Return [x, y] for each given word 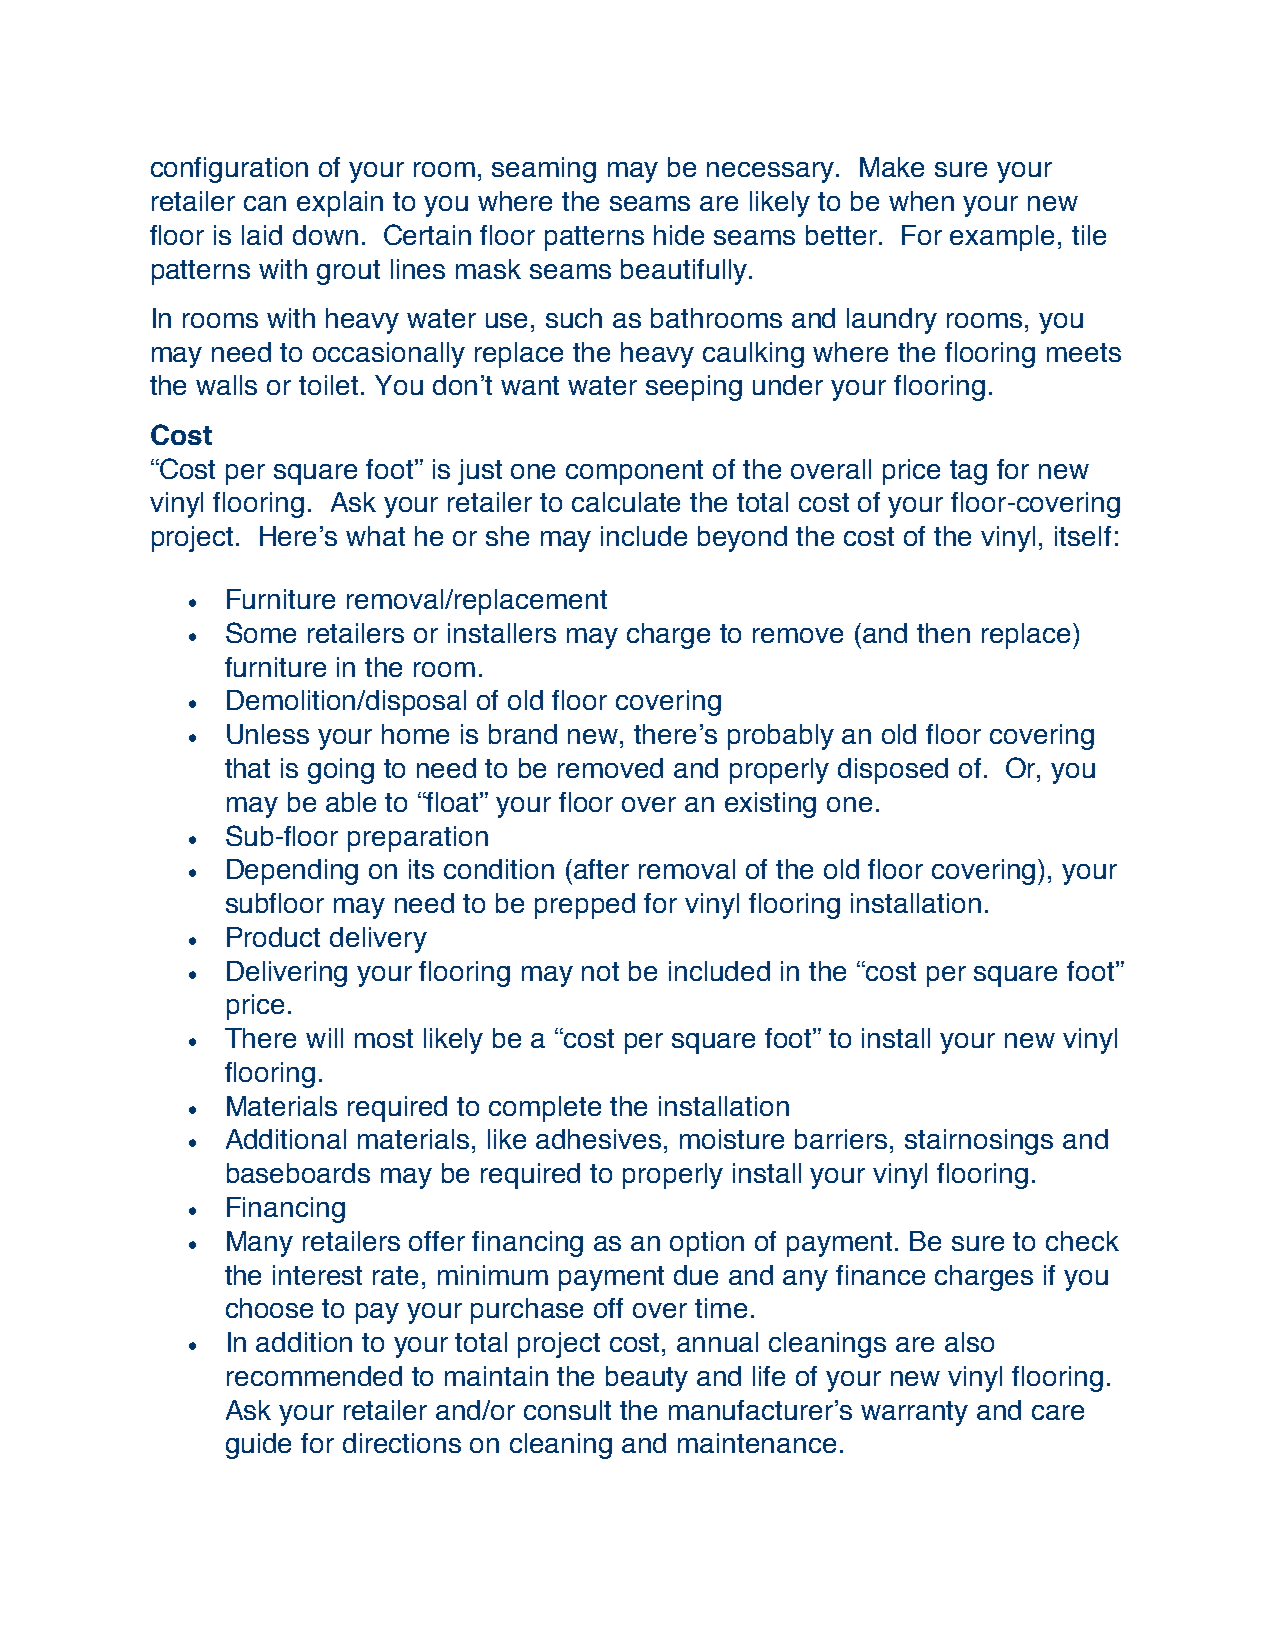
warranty [914, 1413]
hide [679, 235]
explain [340, 204]
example [1002, 238]
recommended [314, 1376]
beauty [647, 1379]
